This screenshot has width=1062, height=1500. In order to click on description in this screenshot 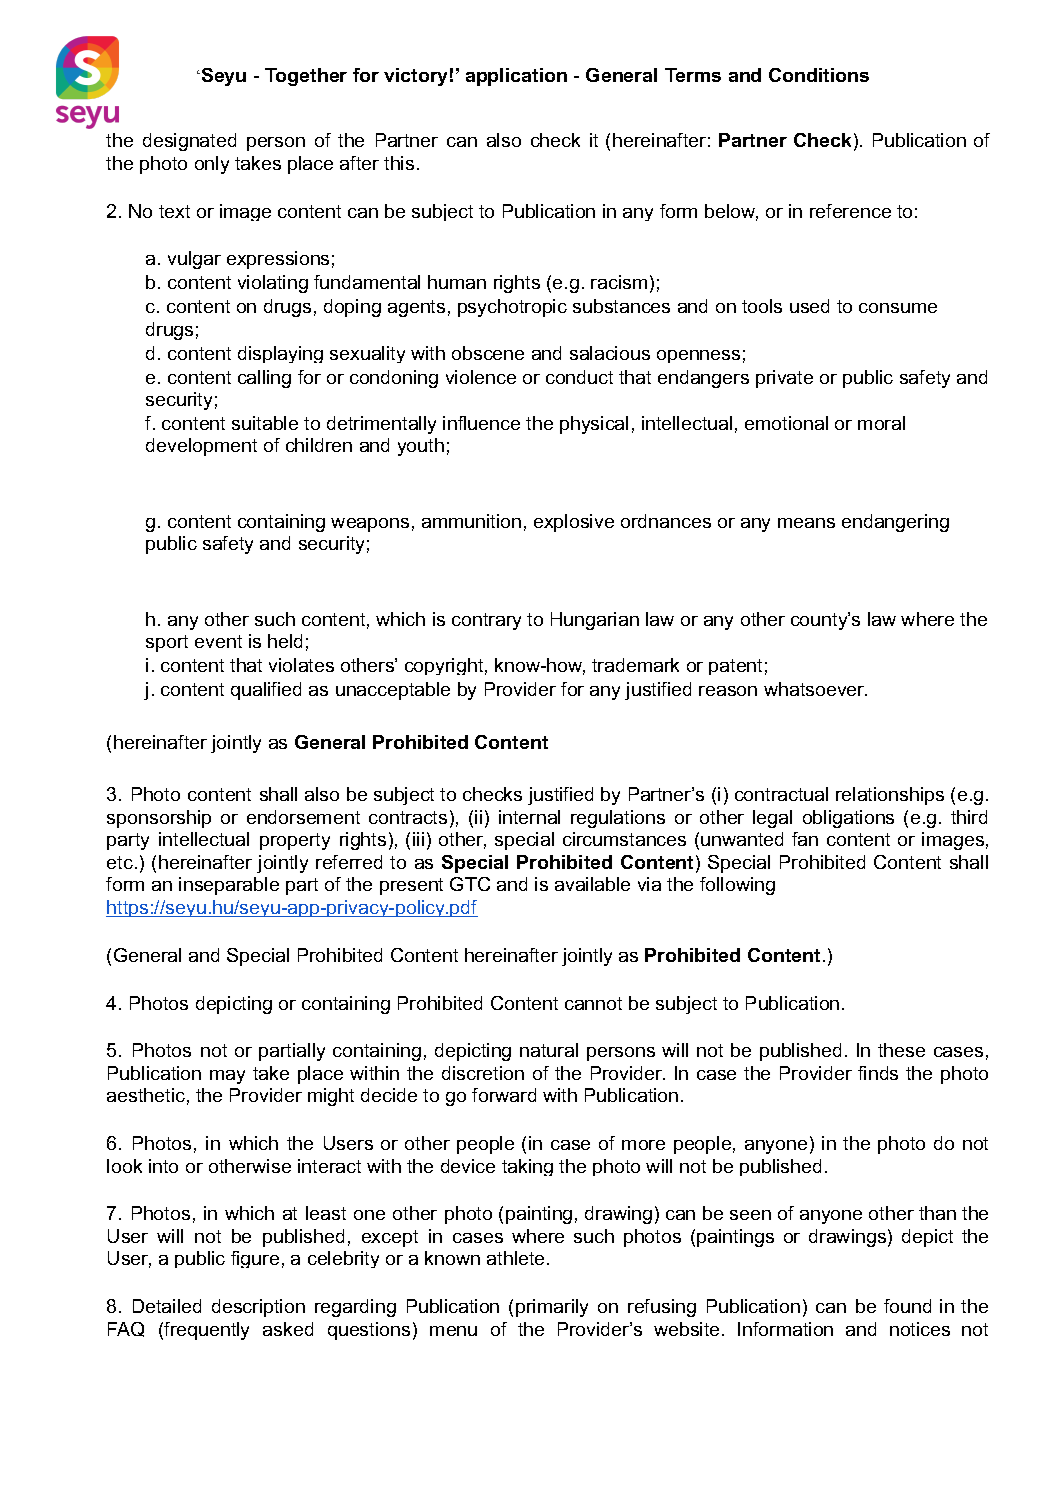, I will do `click(258, 1308)`.
